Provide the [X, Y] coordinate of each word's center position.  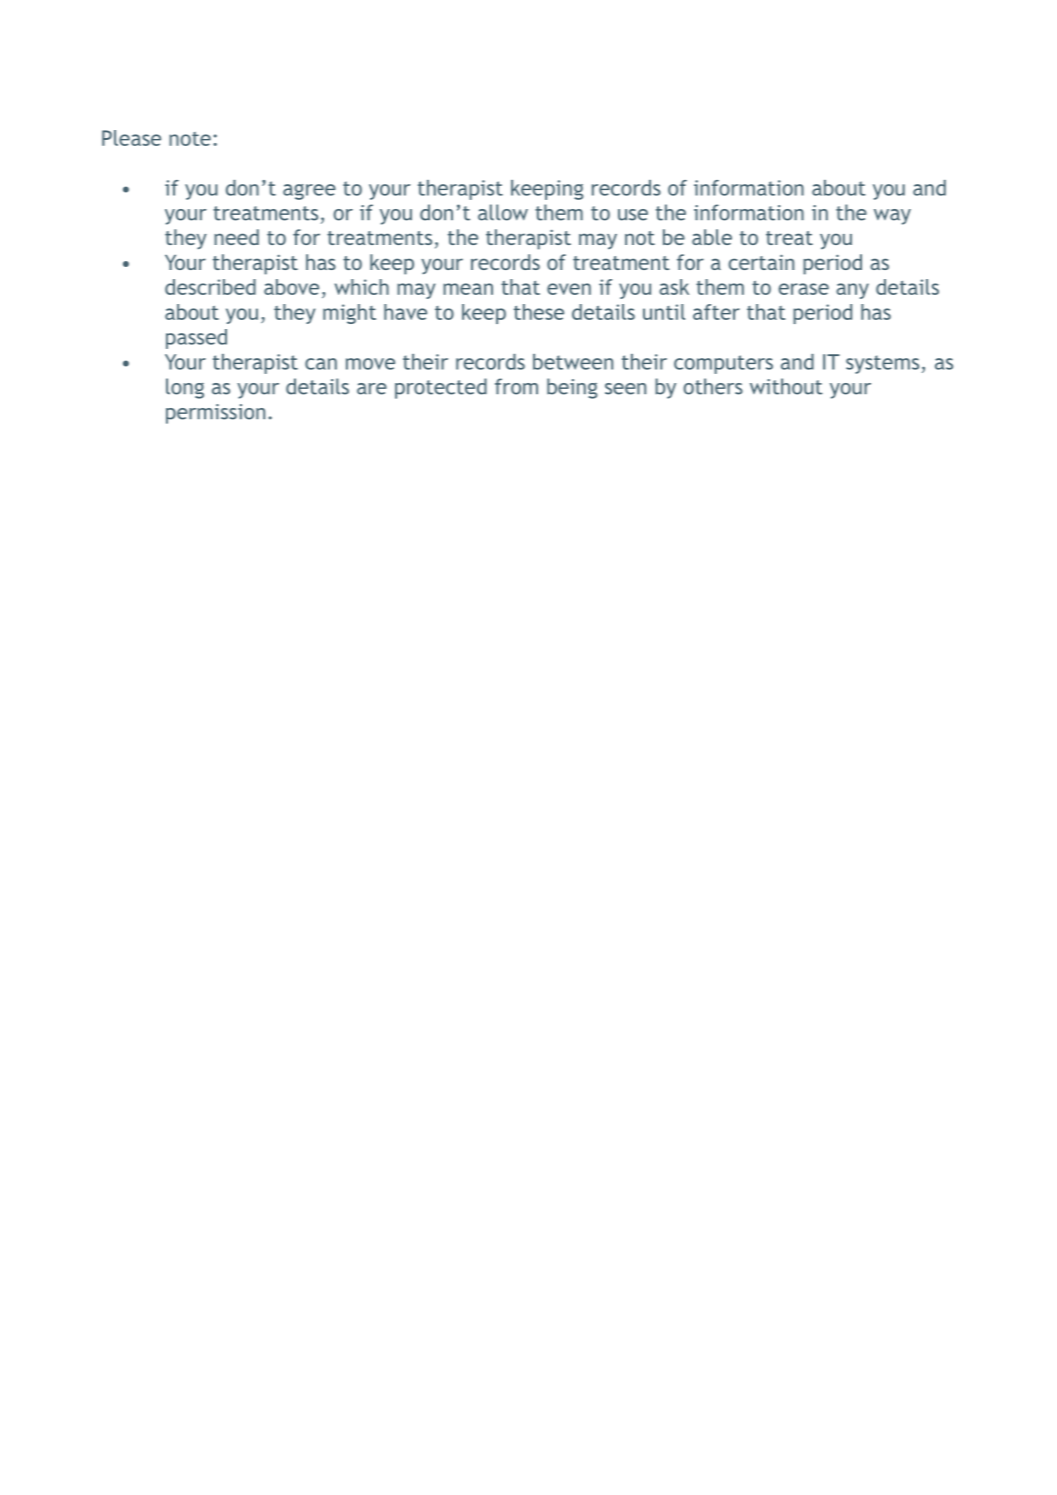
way [892, 217]
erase [803, 289]
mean [468, 289]
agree [309, 192]
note [190, 139]
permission [215, 414]
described [210, 287]
